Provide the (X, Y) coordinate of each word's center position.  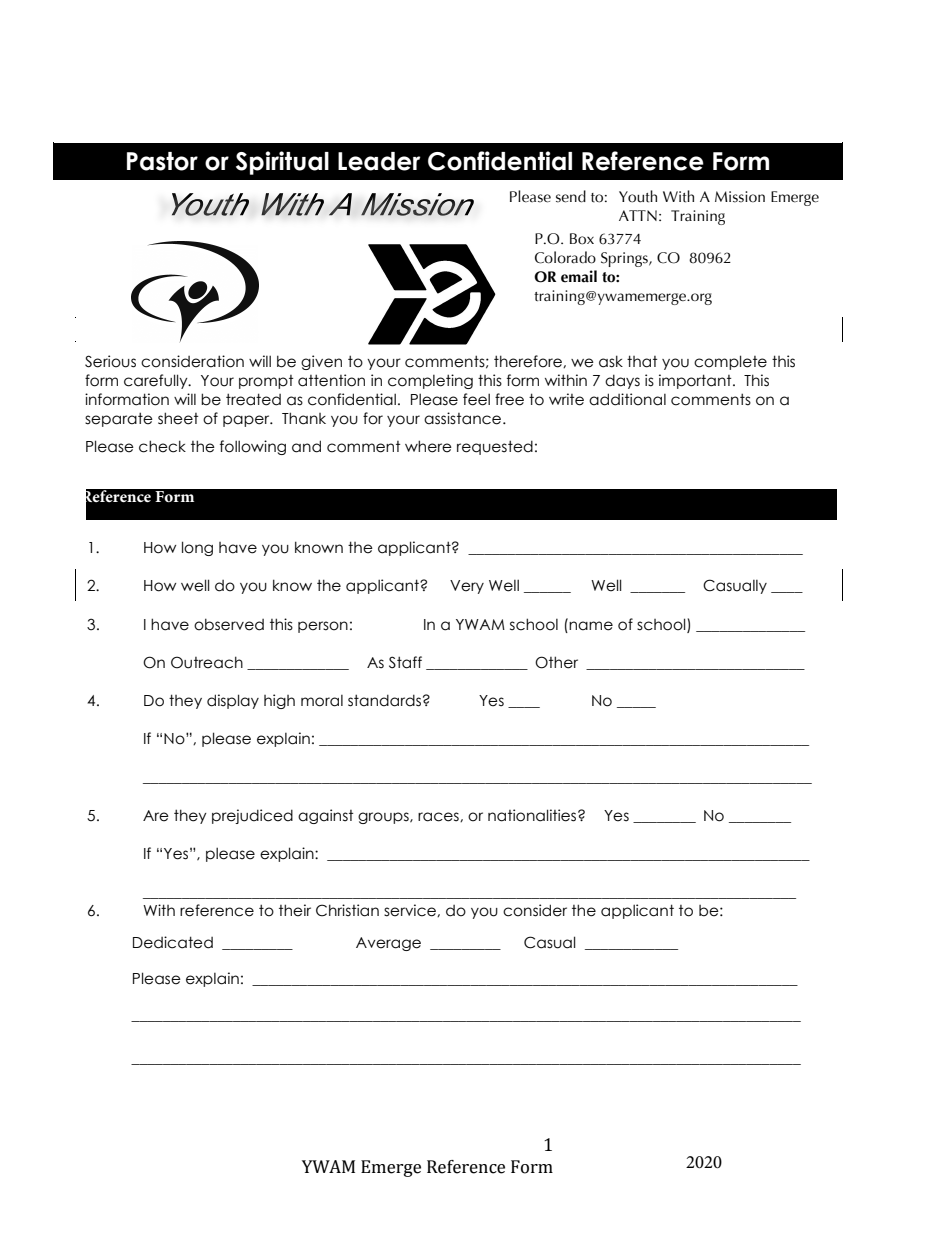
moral (322, 701)
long (197, 548)
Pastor (162, 161)
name (590, 625)
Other (556, 662)
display (233, 701)
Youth (638, 196)
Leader (379, 161)
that (642, 361)
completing (430, 381)
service (411, 910)
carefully (157, 381)
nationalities (533, 815)
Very (467, 587)
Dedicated (173, 942)
